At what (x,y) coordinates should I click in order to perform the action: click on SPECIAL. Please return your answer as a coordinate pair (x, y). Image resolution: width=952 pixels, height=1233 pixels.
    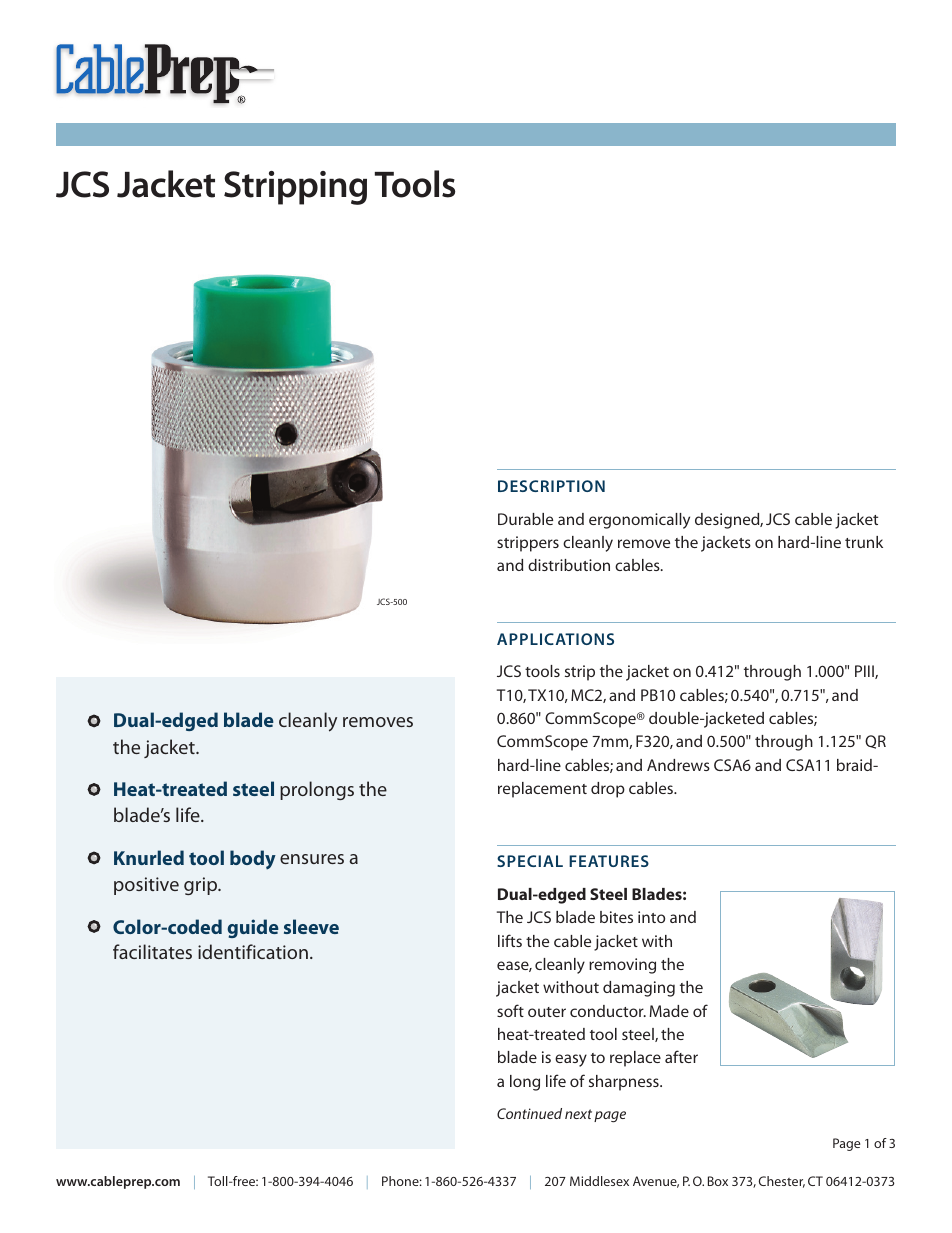
    Looking at the image, I should click on (530, 861).
